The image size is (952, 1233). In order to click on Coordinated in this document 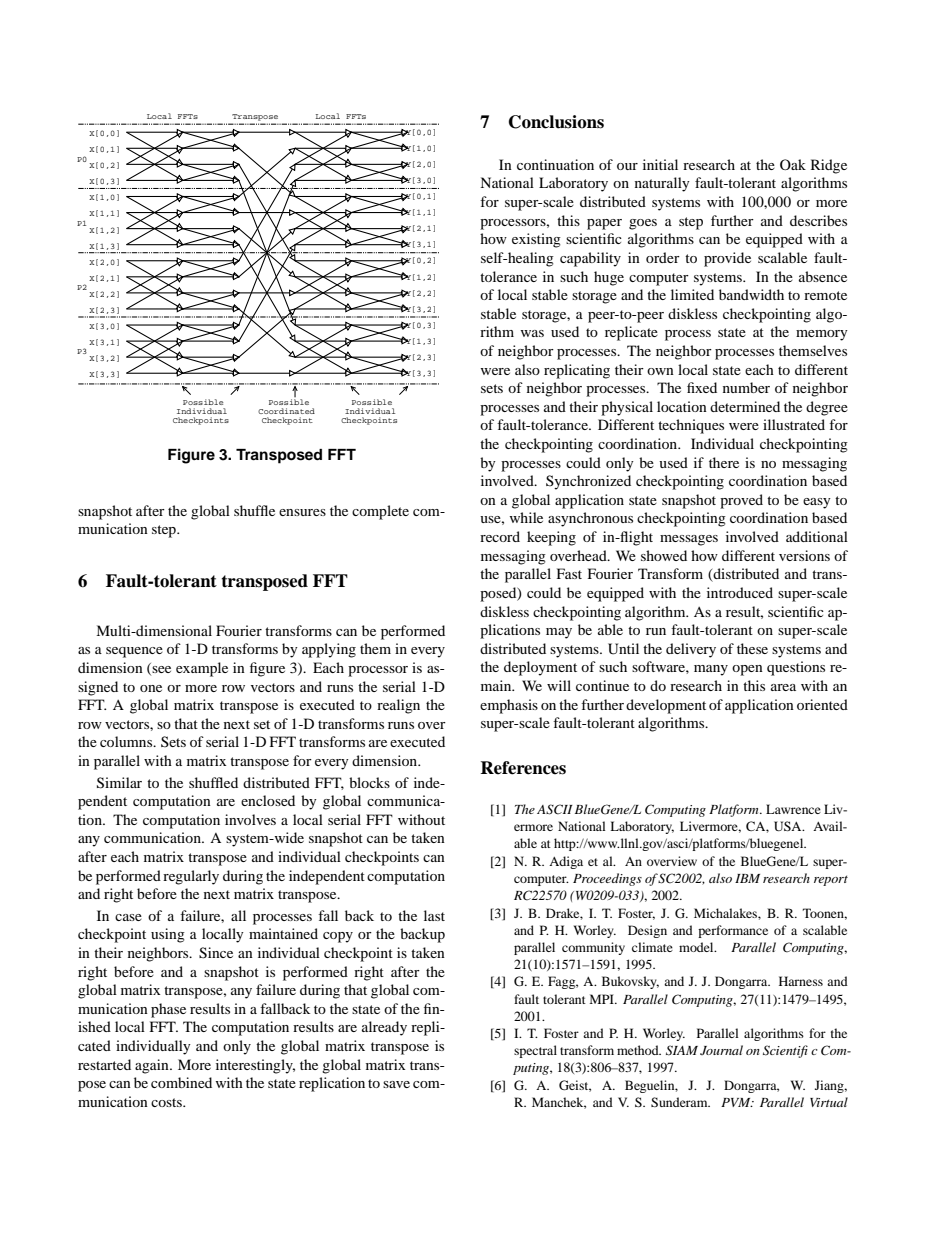, I will do `click(286, 411)`.
